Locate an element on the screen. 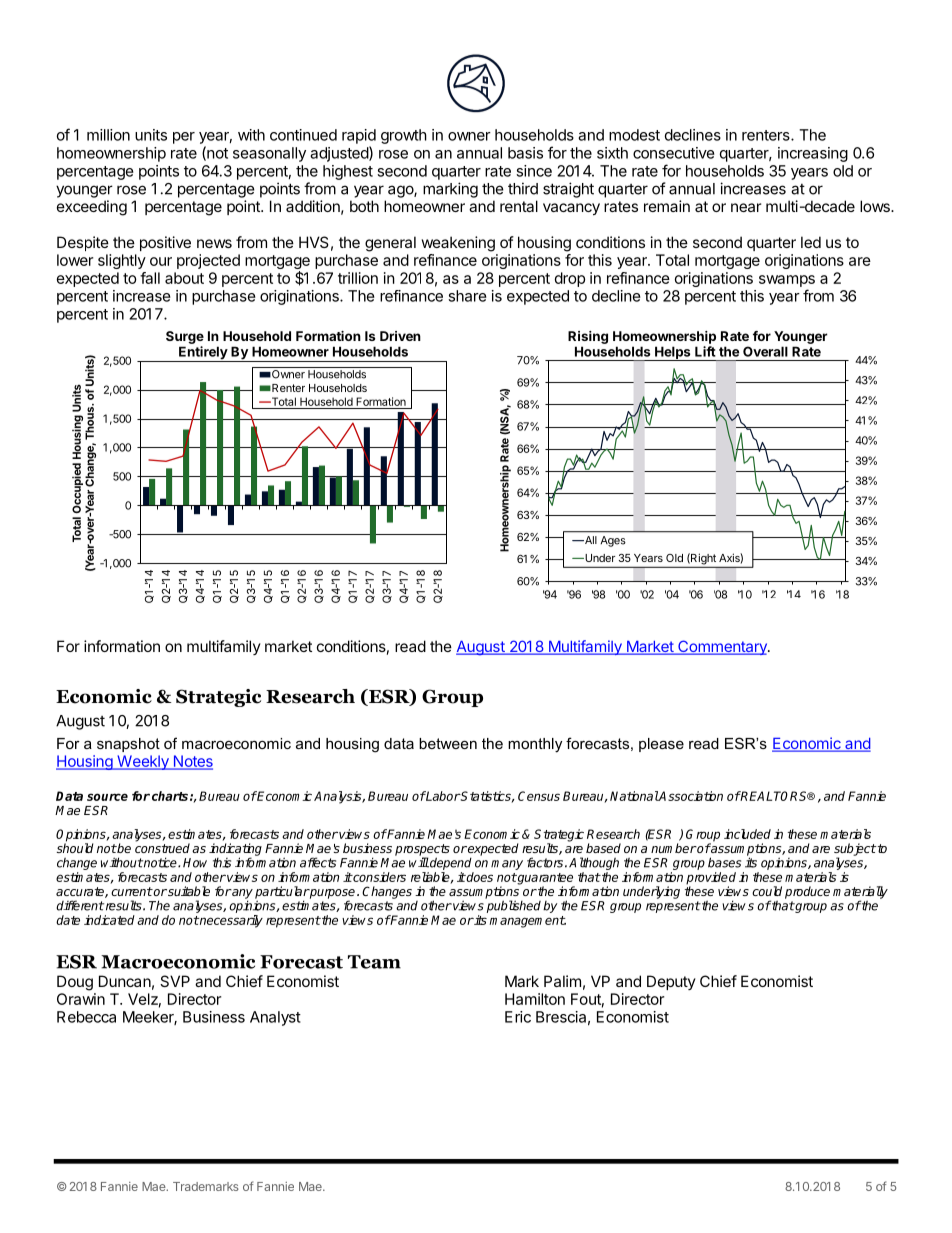 The image size is (952, 1233). Hamilton is located at coordinates (535, 999).
